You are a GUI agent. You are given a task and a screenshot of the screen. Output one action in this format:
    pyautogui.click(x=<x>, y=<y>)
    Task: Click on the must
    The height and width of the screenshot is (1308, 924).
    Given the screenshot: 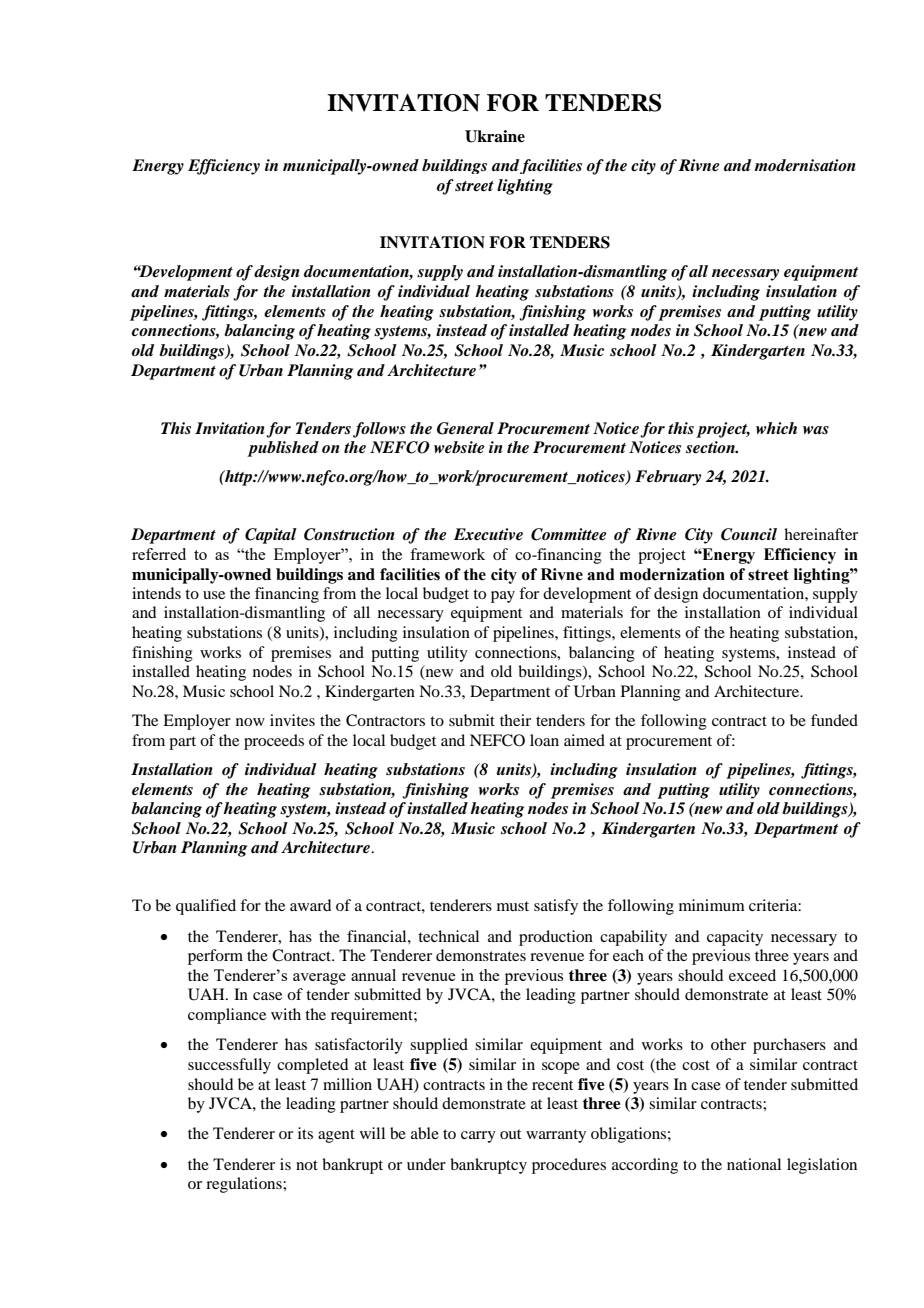 What is the action you would take?
    pyautogui.click(x=513, y=906)
